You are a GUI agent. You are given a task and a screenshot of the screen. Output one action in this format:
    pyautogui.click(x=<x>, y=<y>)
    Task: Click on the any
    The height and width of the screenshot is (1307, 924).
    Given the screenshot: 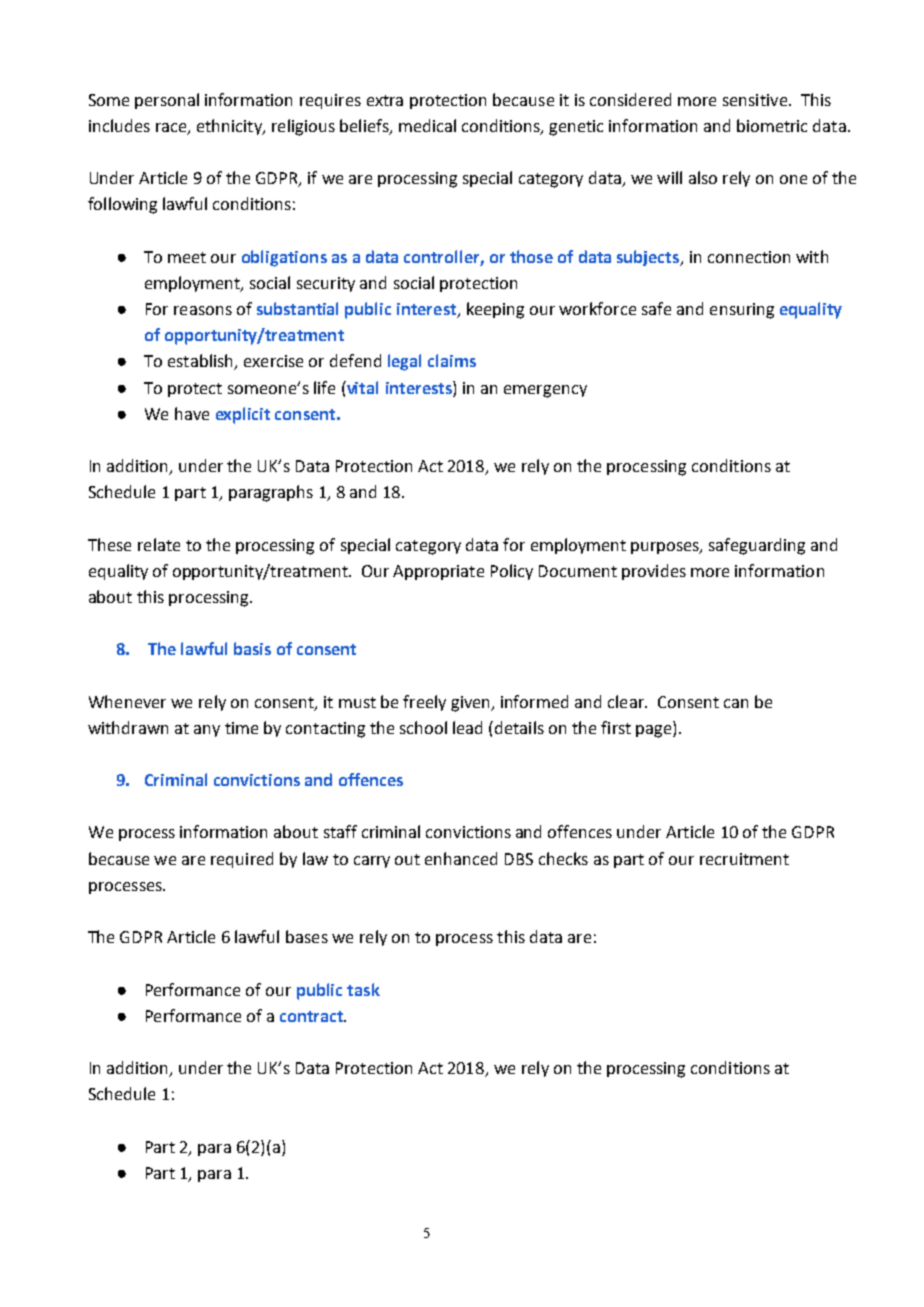 What is the action you would take?
    pyautogui.click(x=207, y=731)
